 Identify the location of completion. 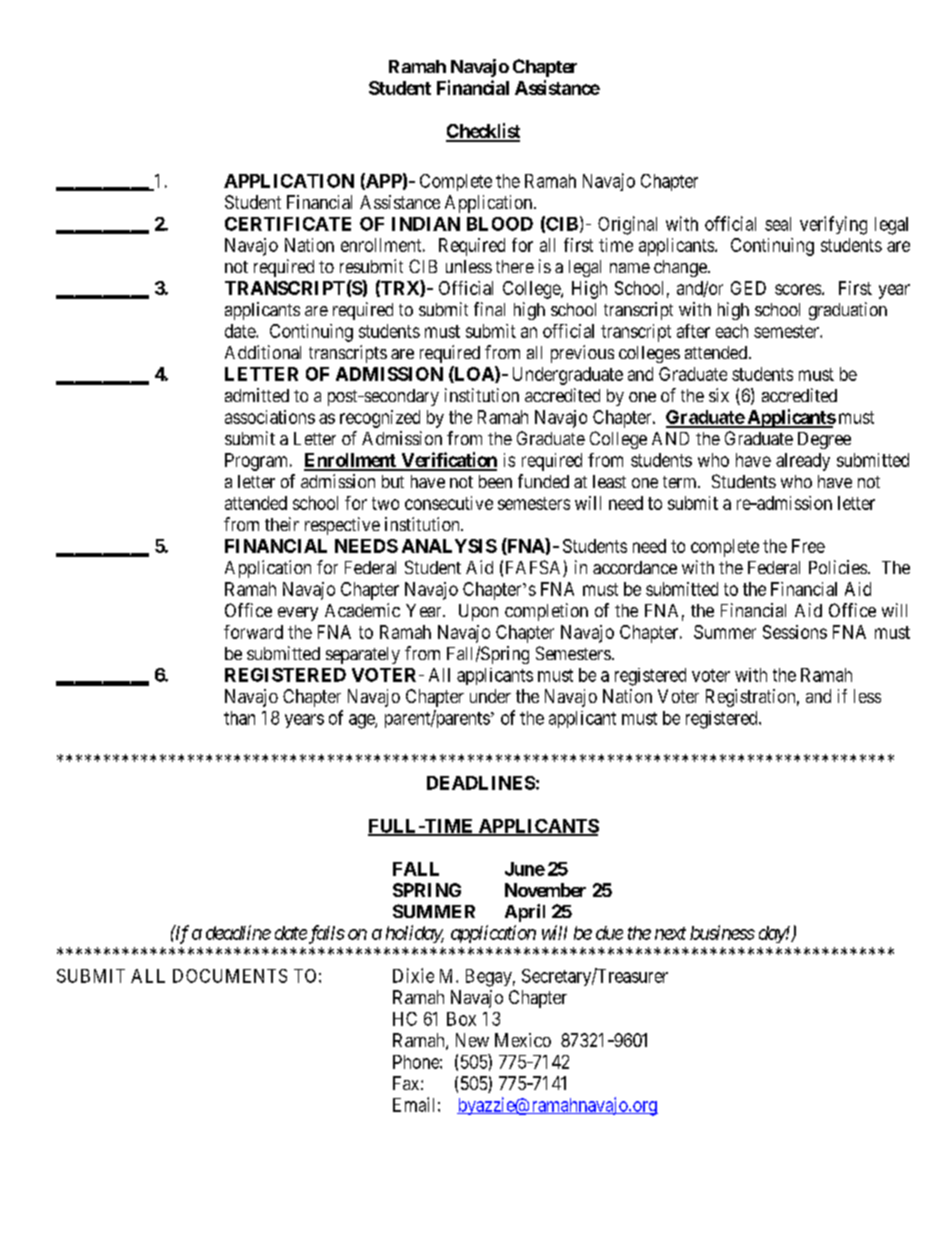
(546, 612).
